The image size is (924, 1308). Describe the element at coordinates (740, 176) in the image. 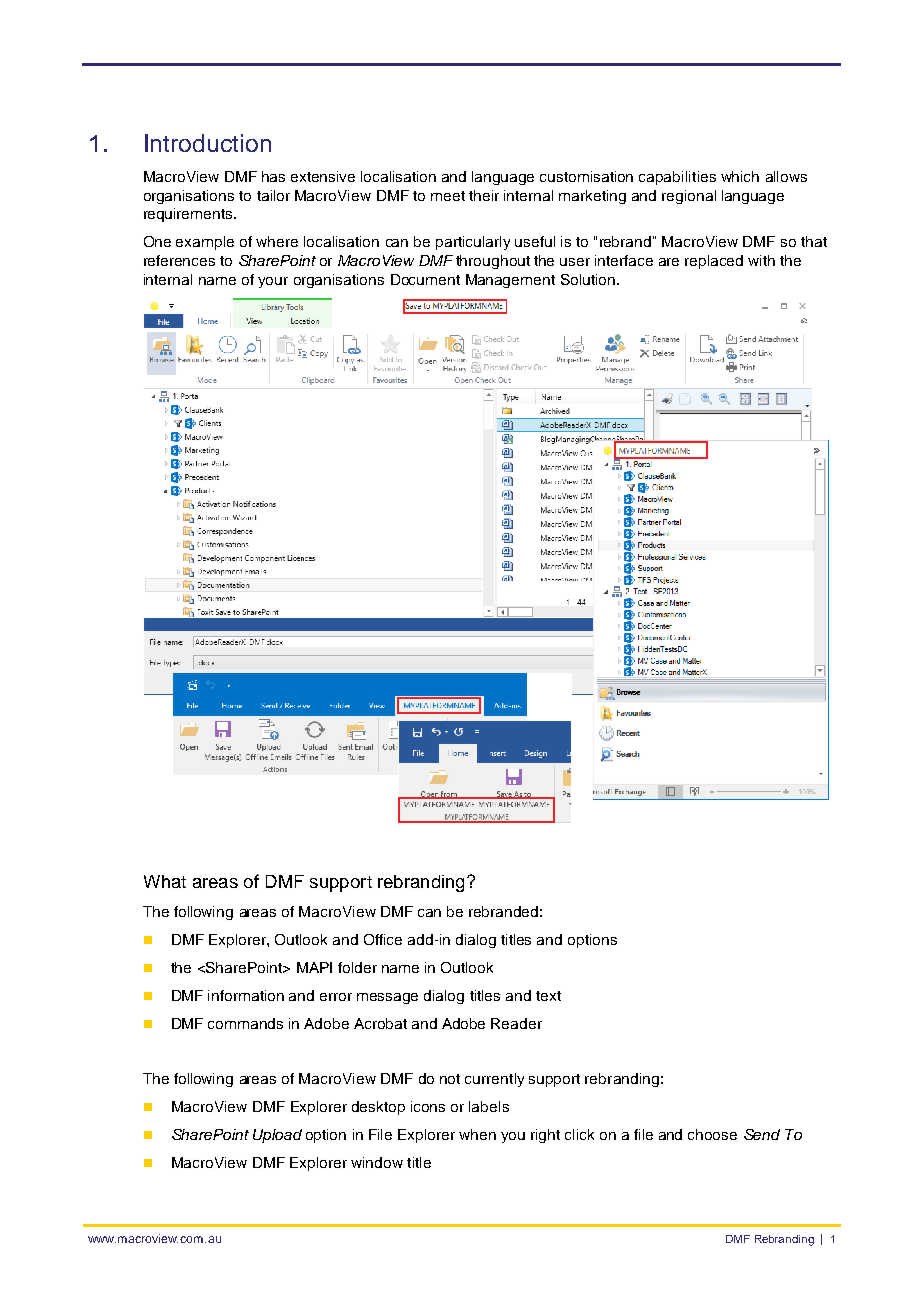

I see `which` at that location.
